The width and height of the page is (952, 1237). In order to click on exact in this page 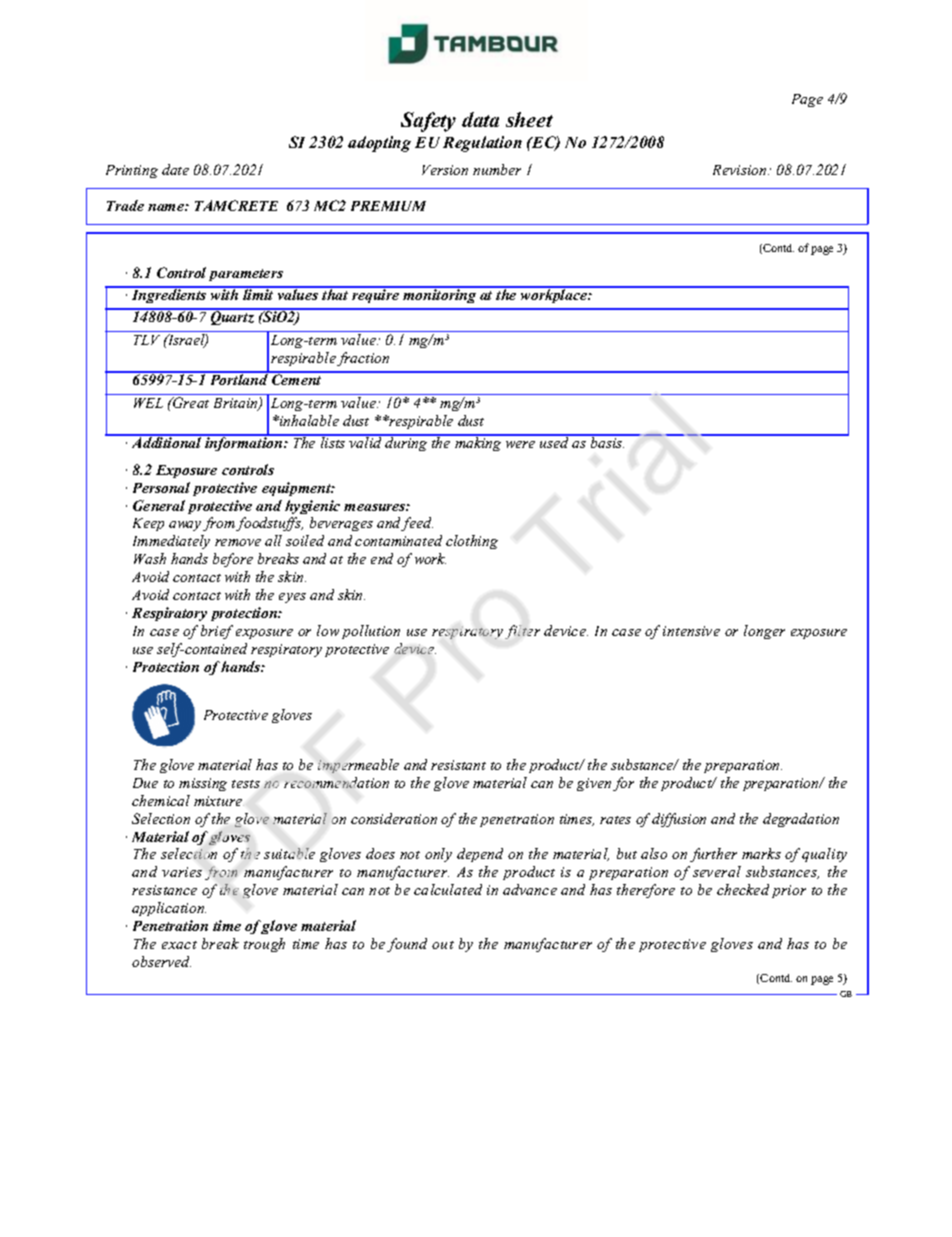, I will do `click(179, 945)`.
